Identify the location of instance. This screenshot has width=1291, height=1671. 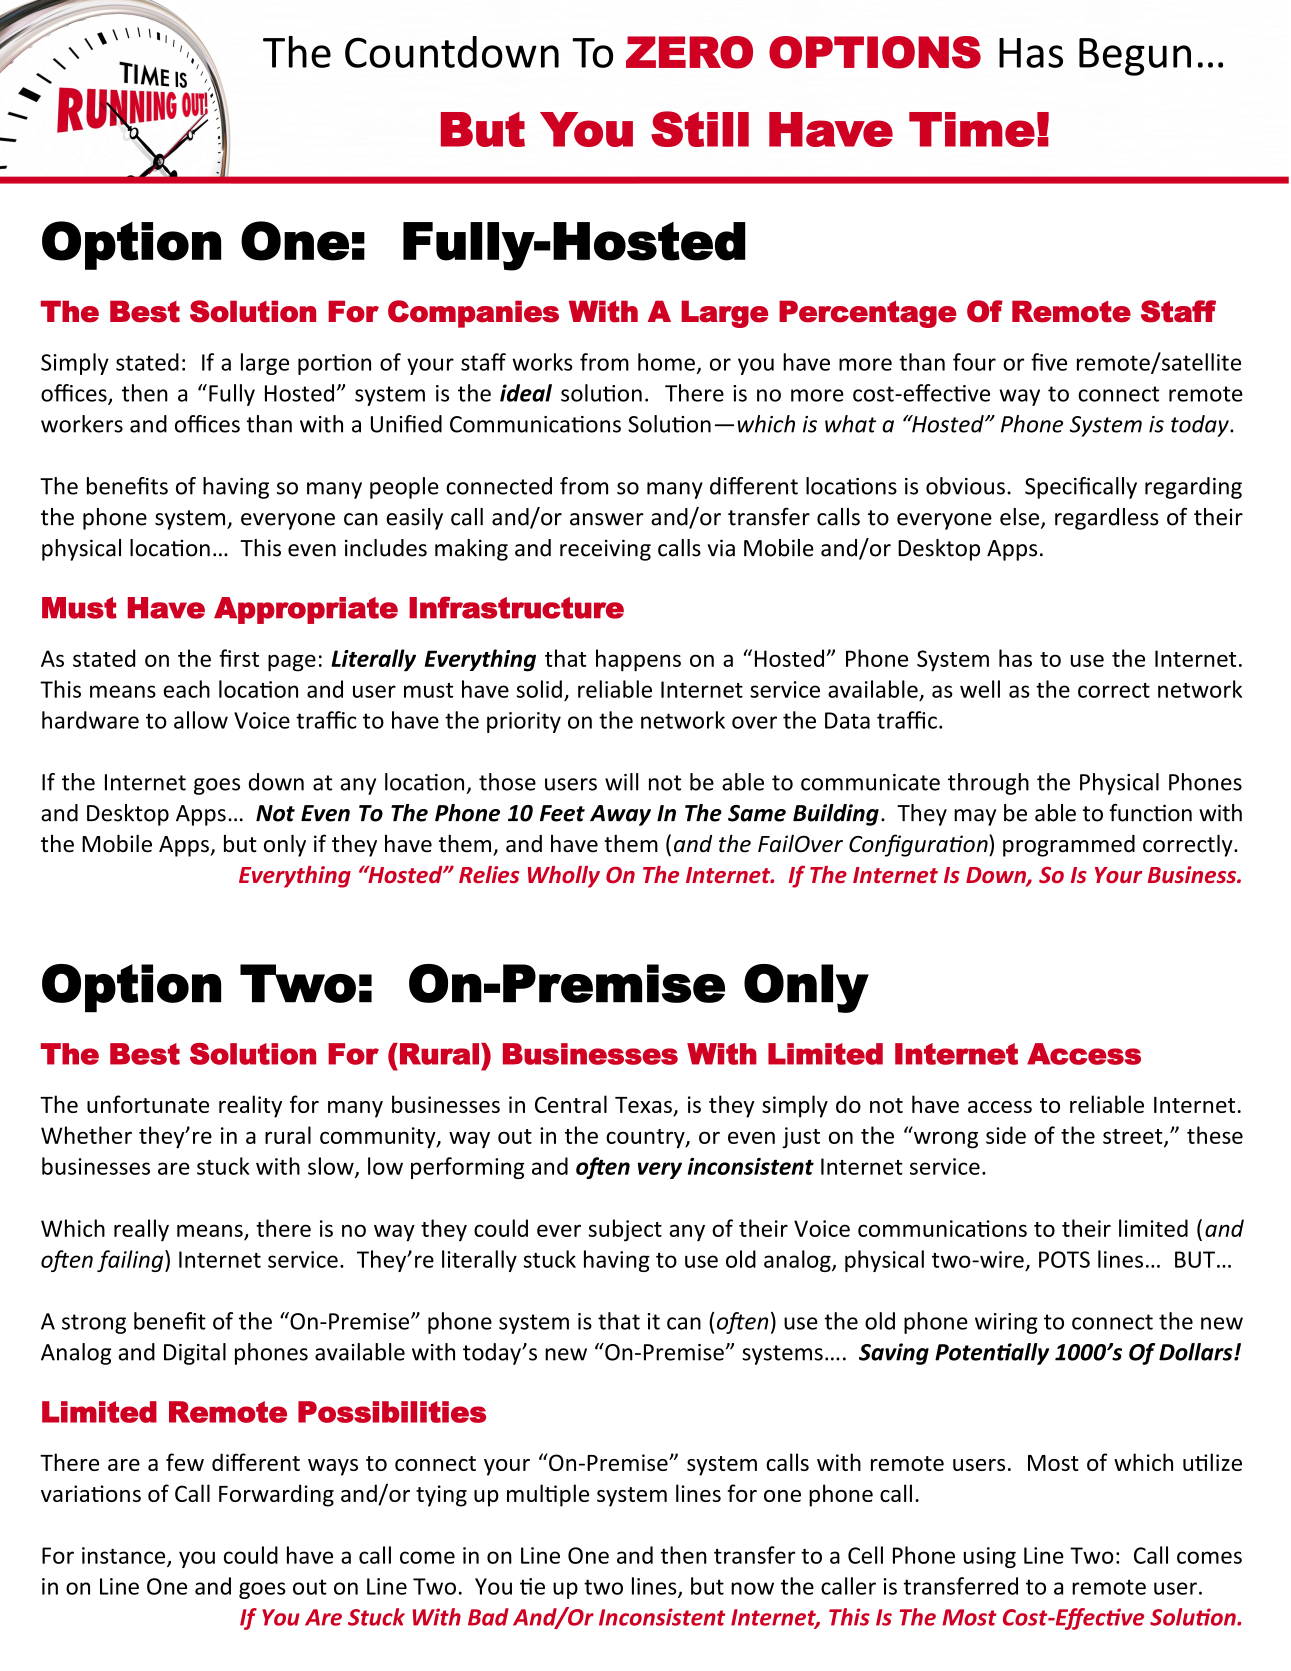
(125, 1556).
